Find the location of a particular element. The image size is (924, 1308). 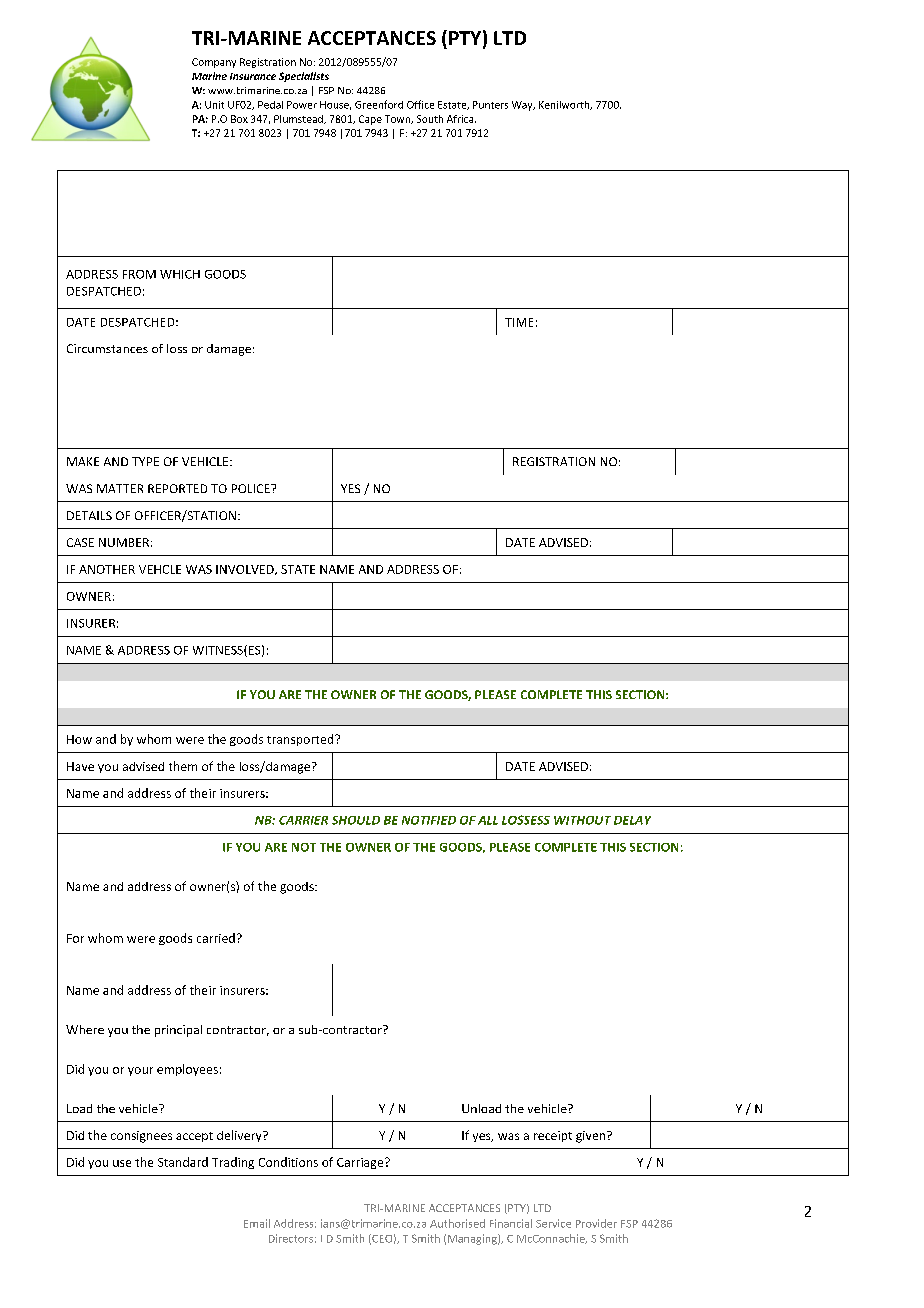

Way is located at coordinates (523, 106).
